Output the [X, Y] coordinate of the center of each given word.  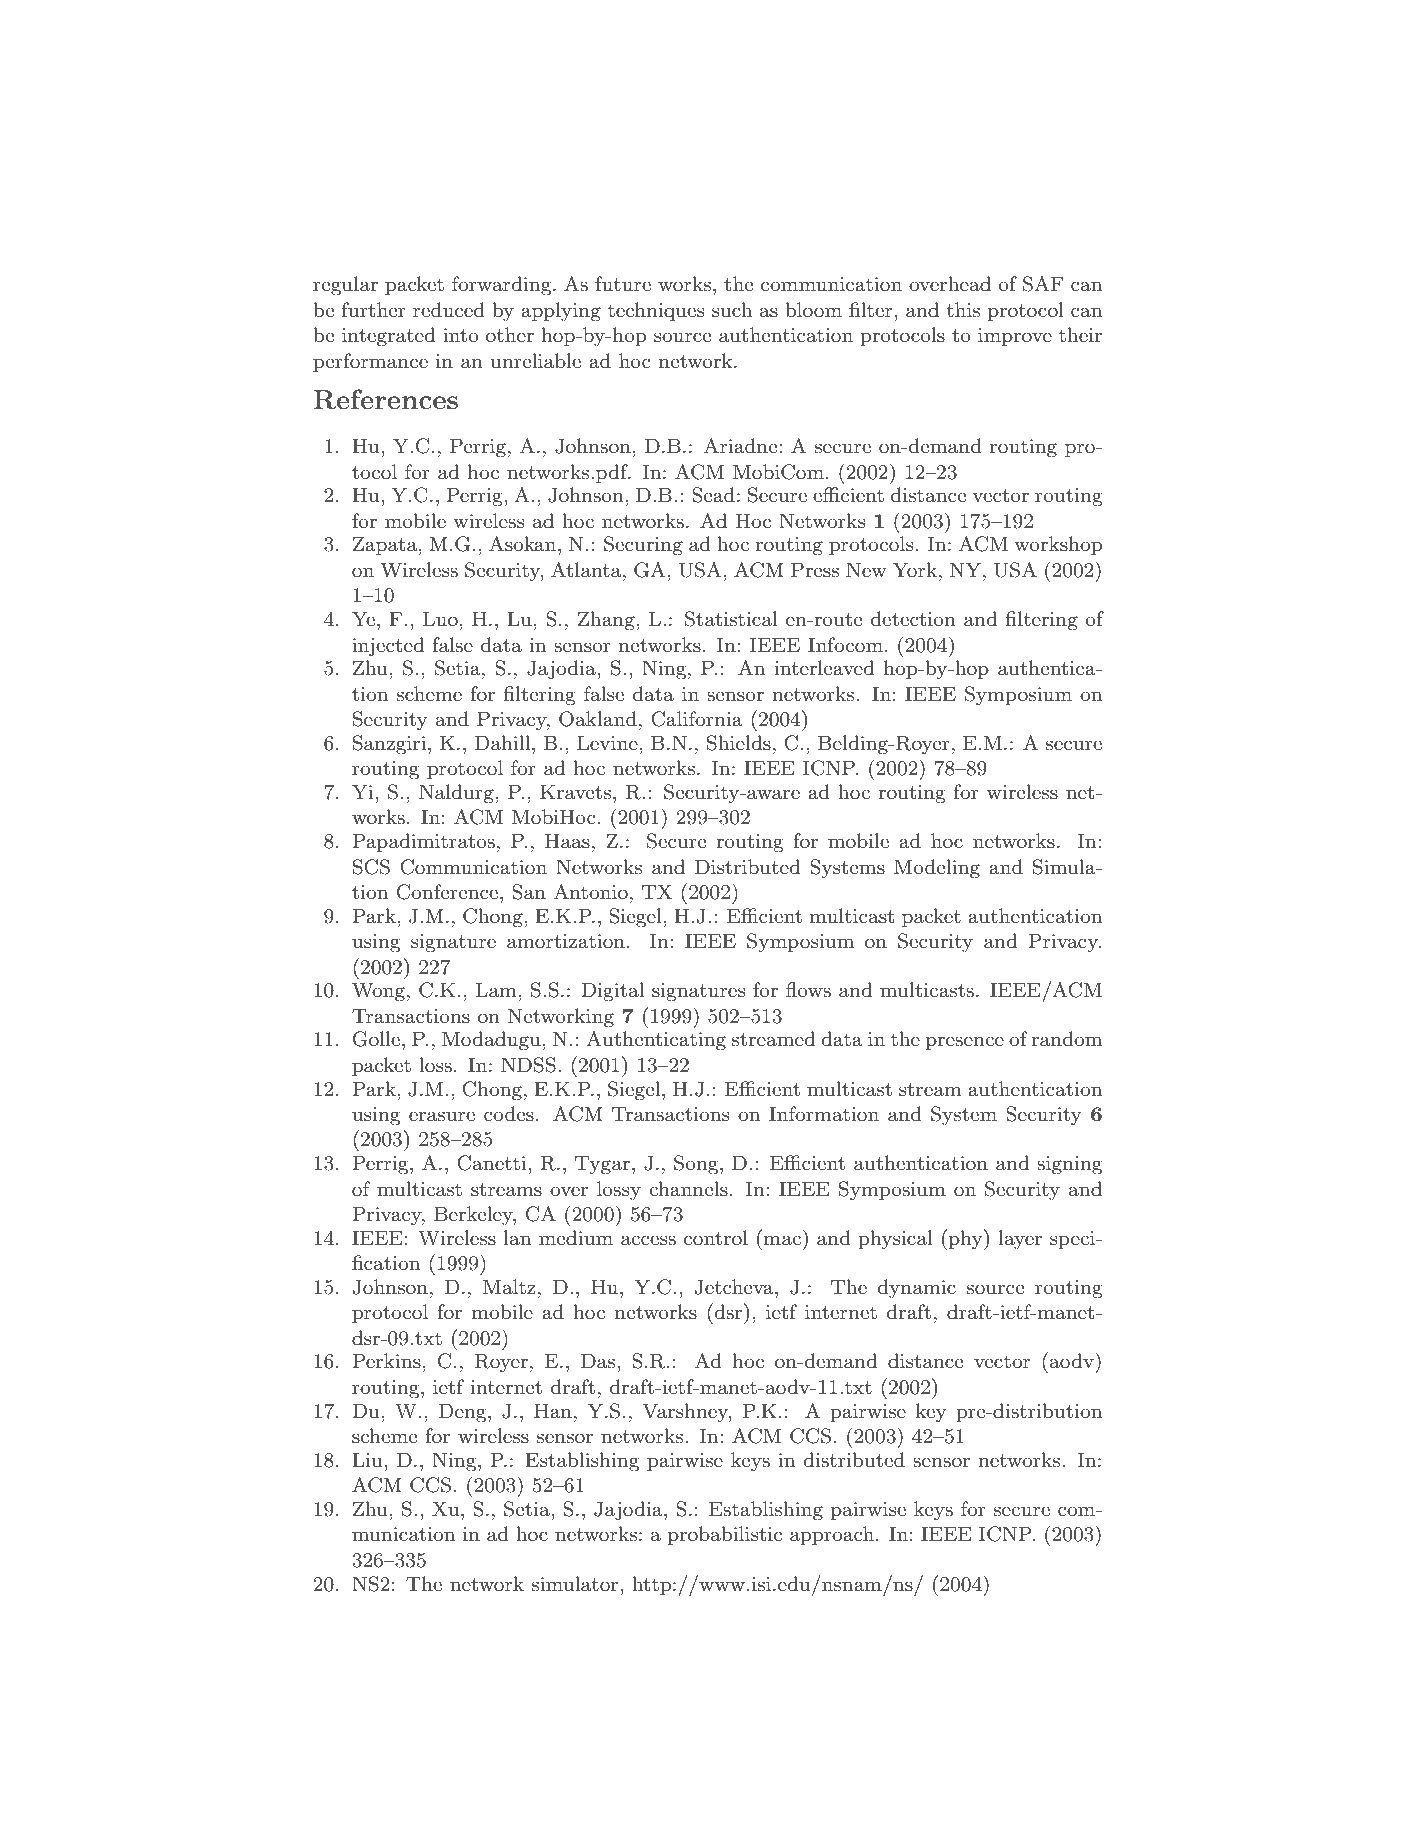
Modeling [937, 869]
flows [808, 989]
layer [1020, 1240]
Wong [378, 992]
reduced [449, 309]
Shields [739, 743]
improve [1015, 337]
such [732, 310]
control [716, 1238]
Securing [643, 546]
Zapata [386, 545]
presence [965, 1043]
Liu [368, 1460]
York [915, 569]
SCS [371, 867]
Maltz [509, 1286]
